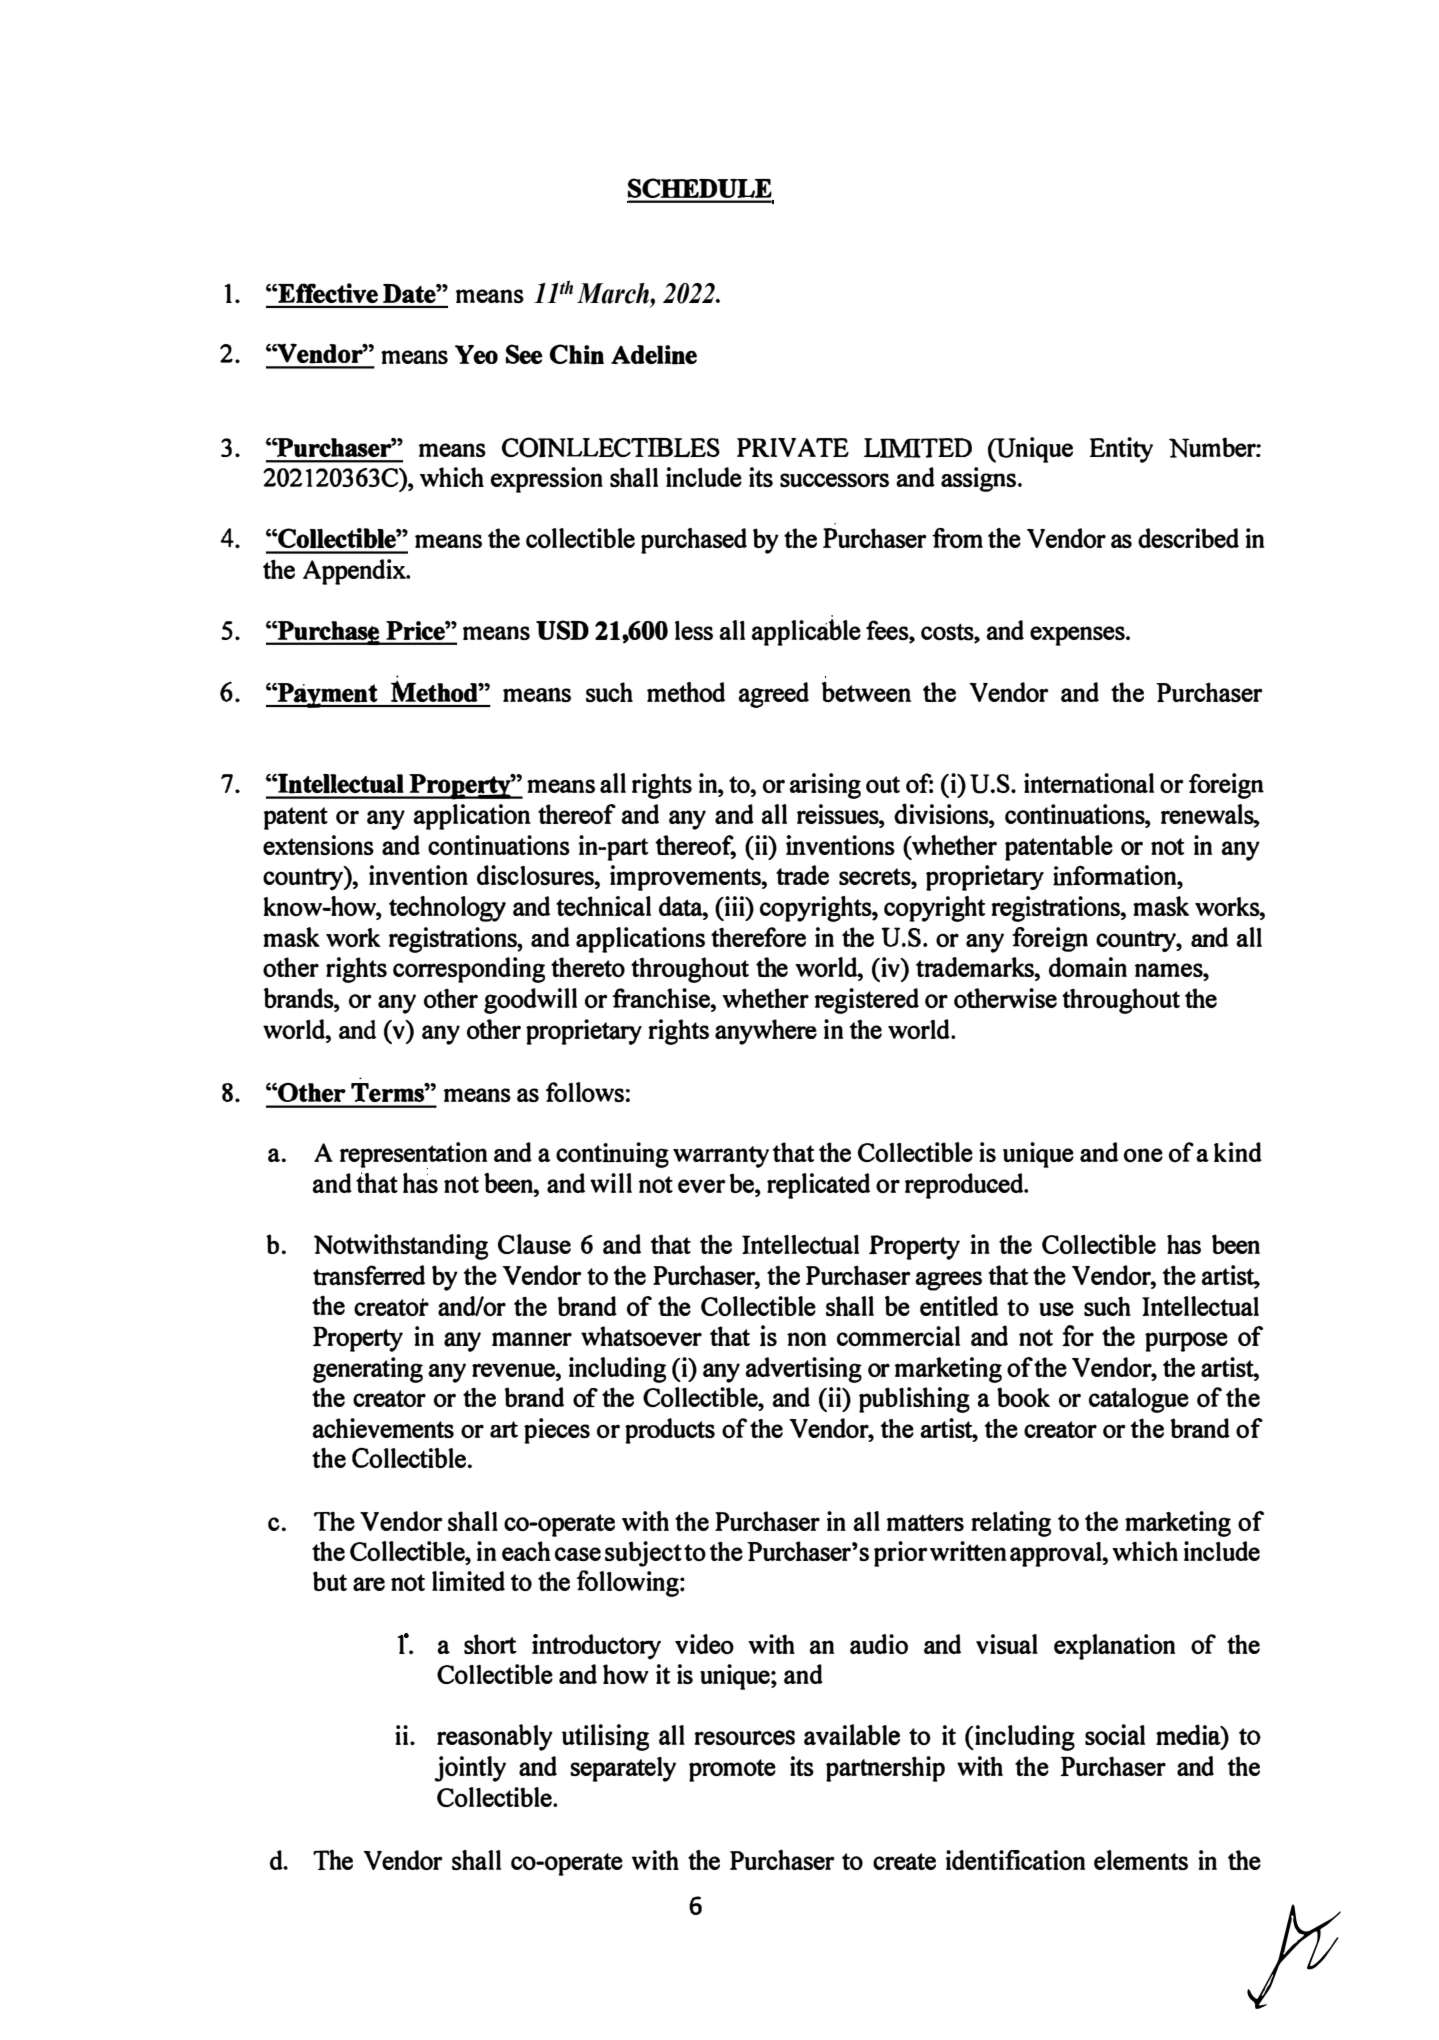  What do you see at coordinates (524, 354) in the screenshot?
I see `See` at bounding box center [524, 354].
